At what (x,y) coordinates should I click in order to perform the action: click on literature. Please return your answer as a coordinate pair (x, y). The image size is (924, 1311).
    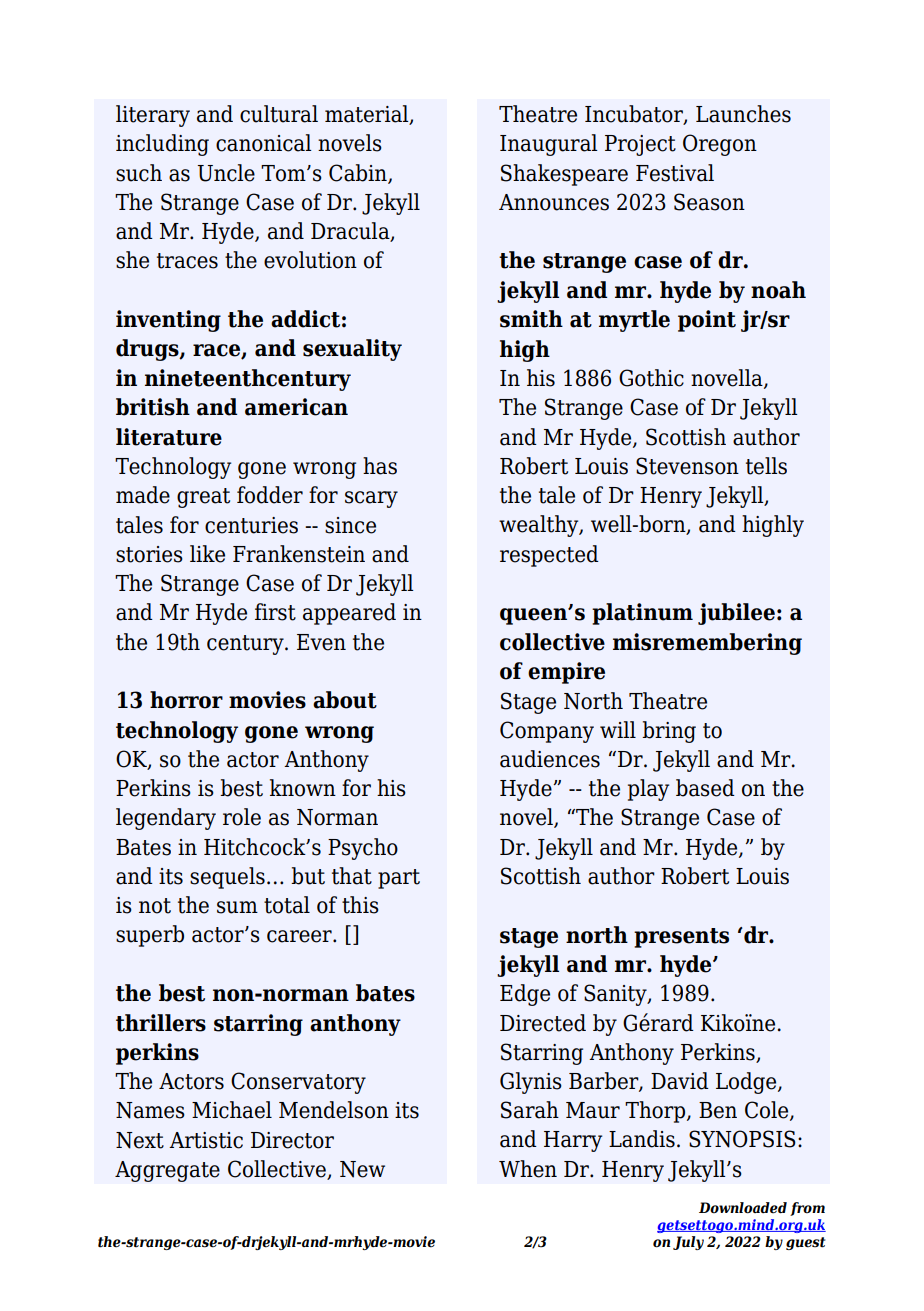
    Looking at the image, I should click on (169, 437).
